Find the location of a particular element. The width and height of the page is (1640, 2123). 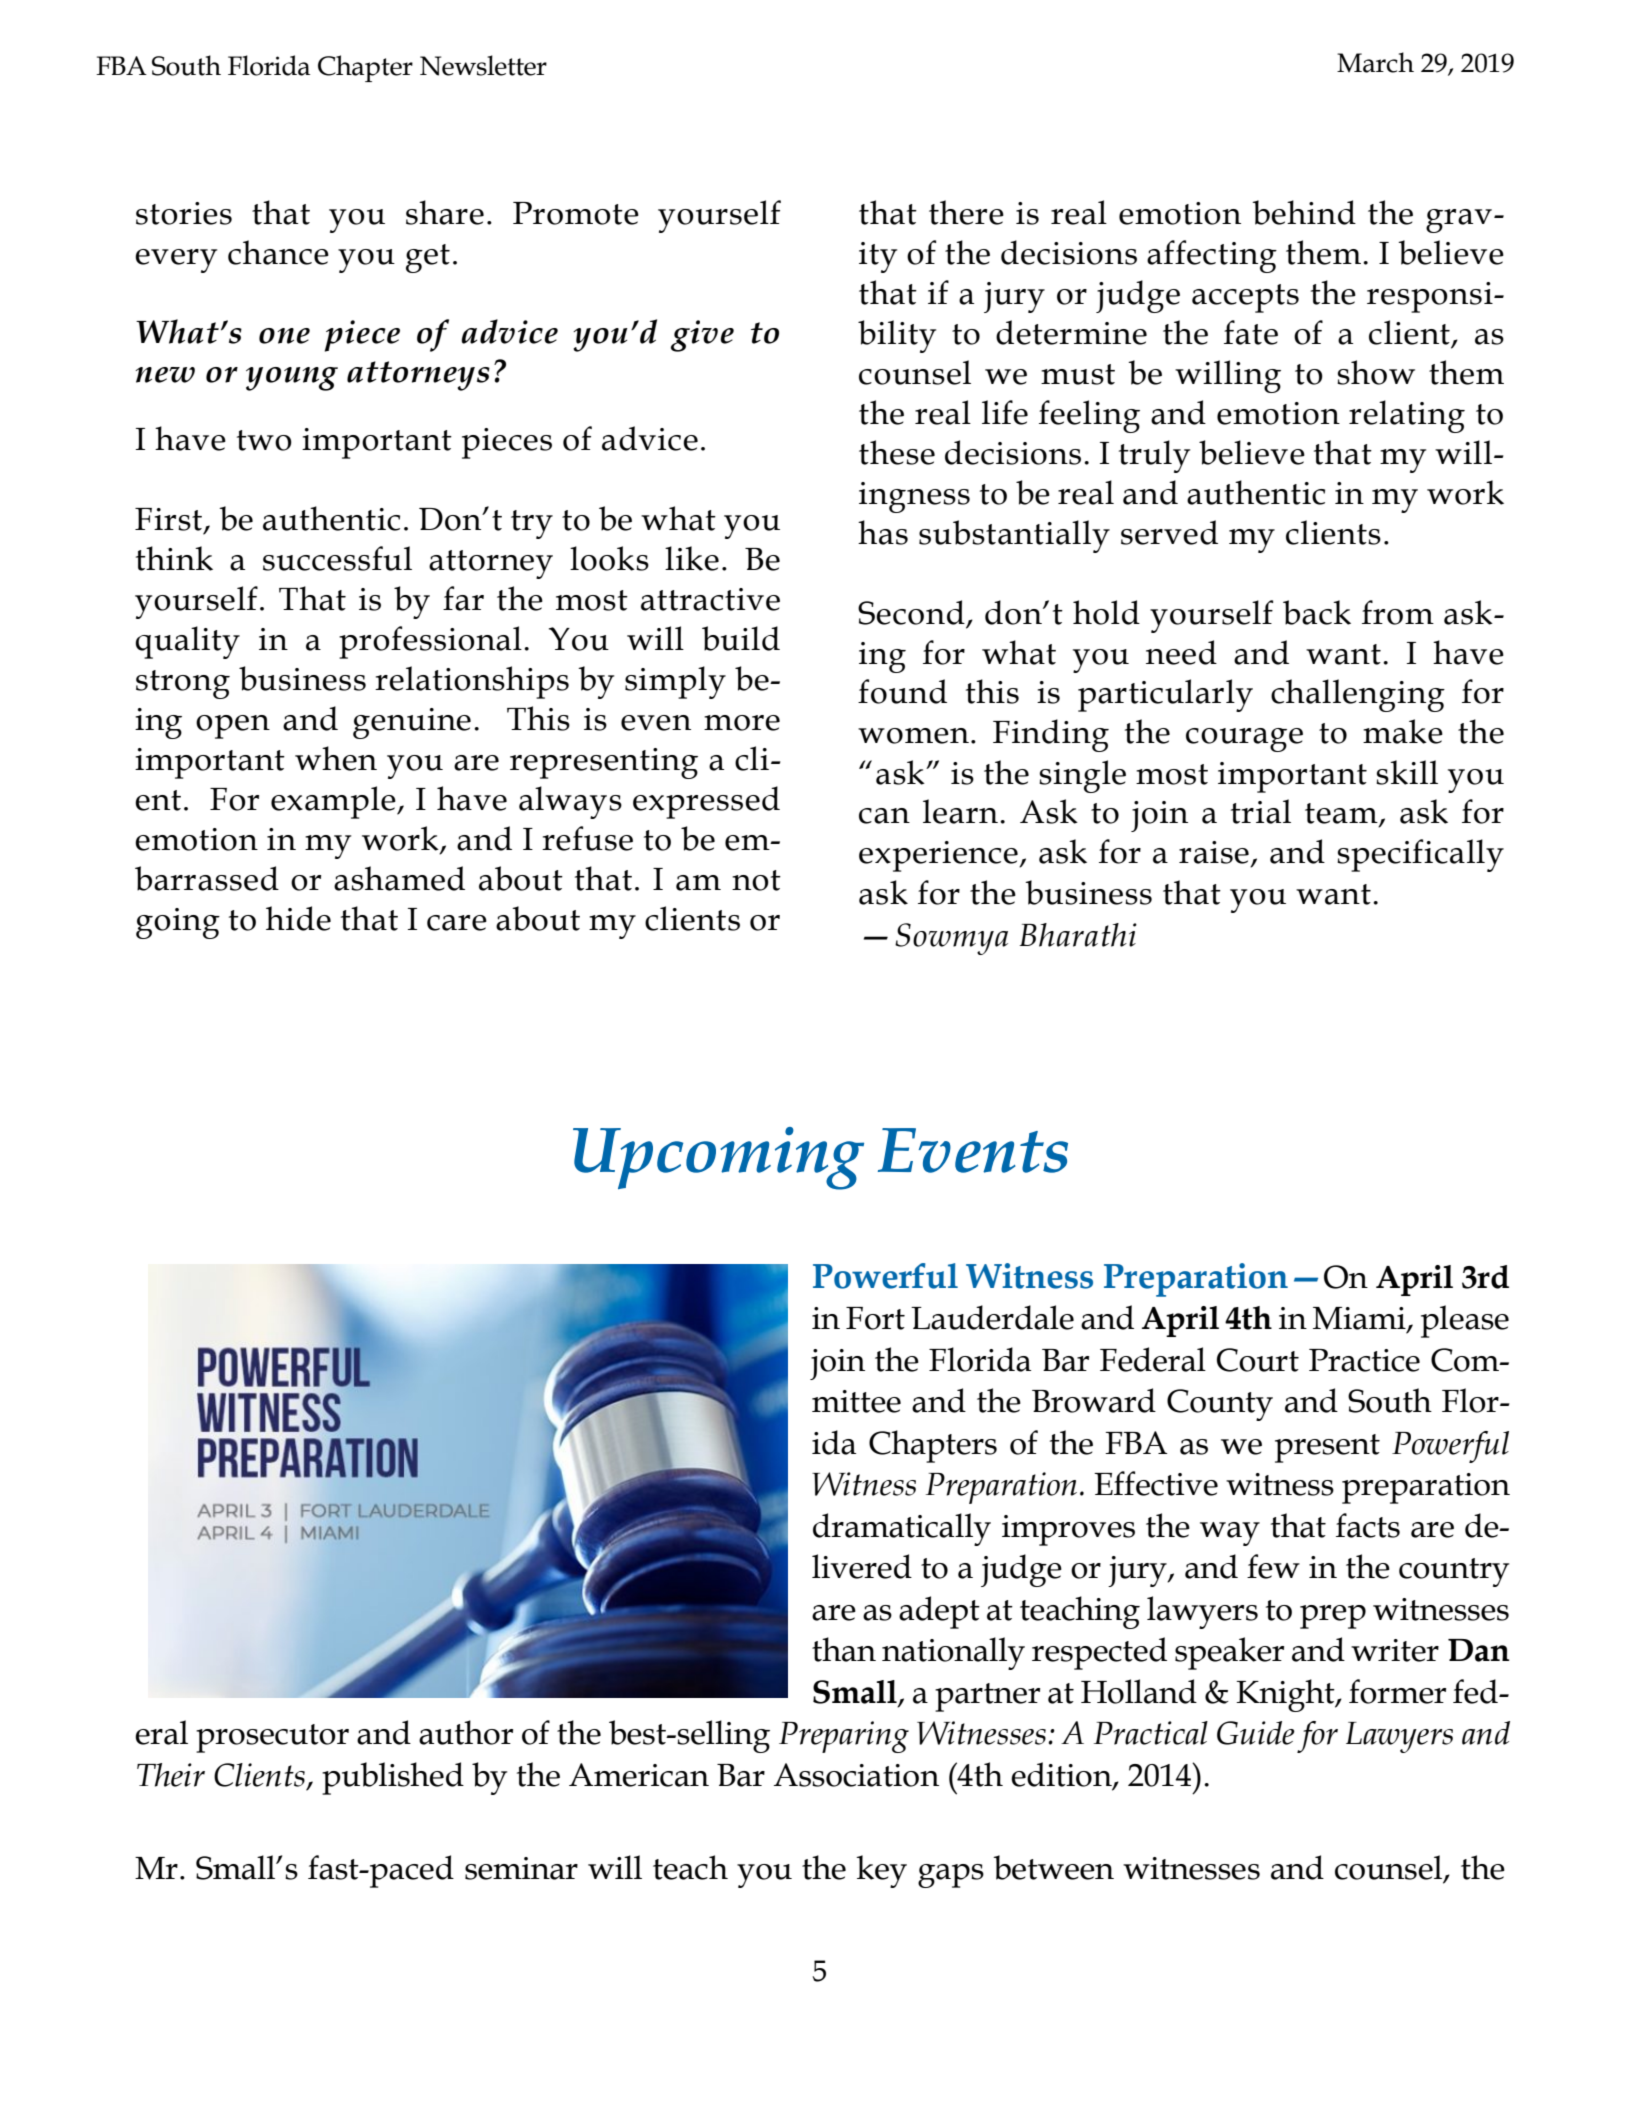

Guide is located at coordinates (1256, 1733).
